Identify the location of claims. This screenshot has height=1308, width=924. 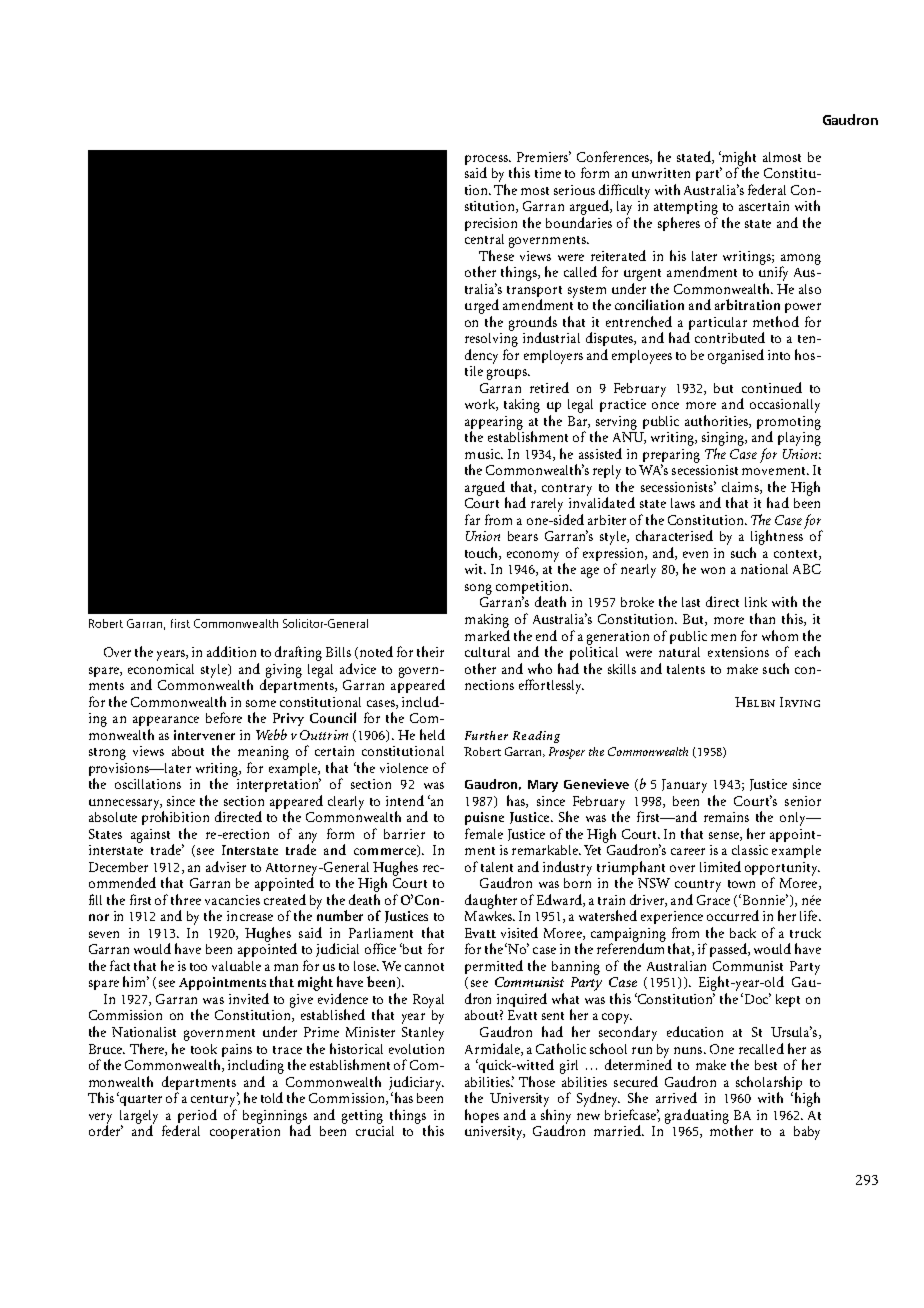
(741, 488).
